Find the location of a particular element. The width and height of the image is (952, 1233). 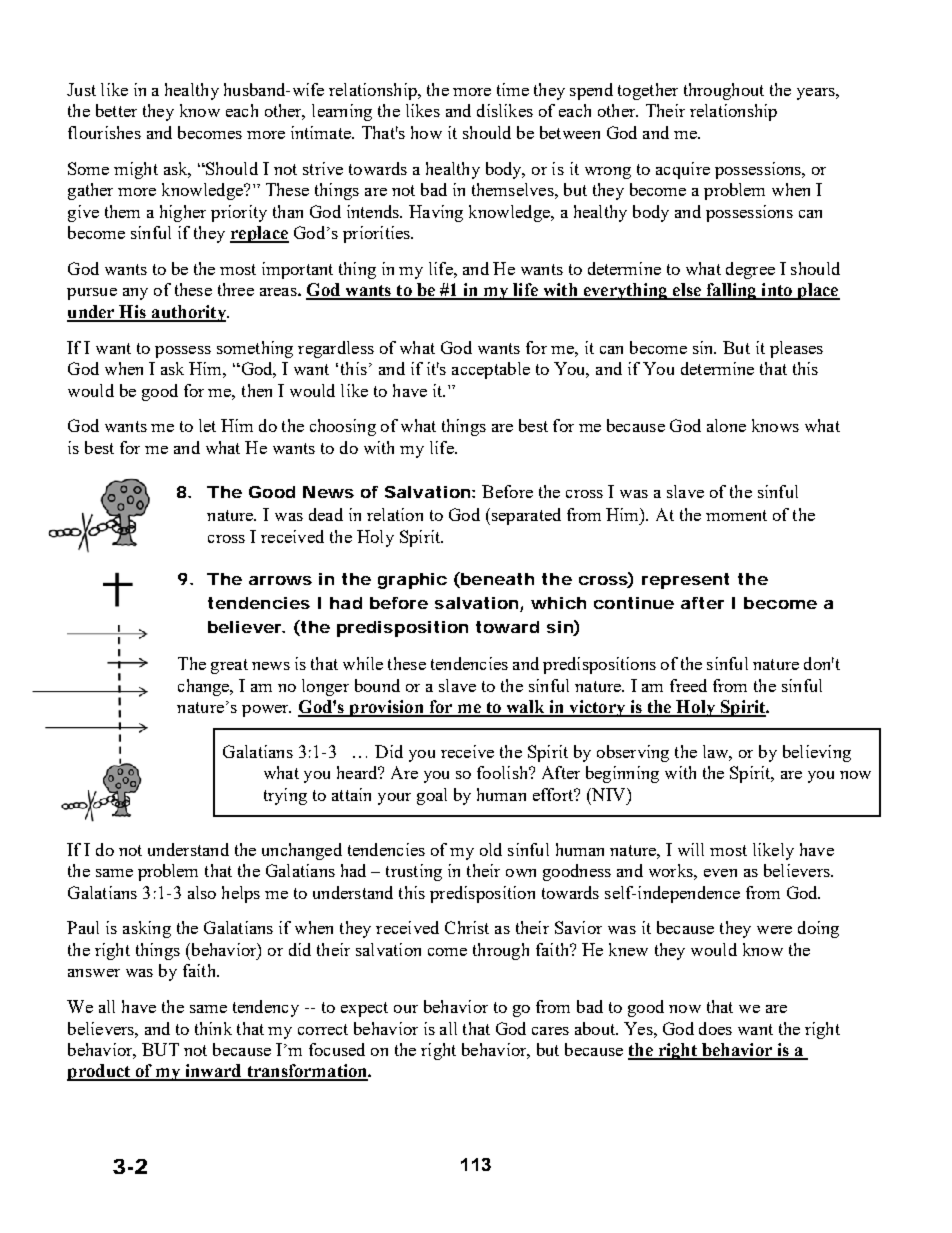

does is located at coordinates (715, 1028).
